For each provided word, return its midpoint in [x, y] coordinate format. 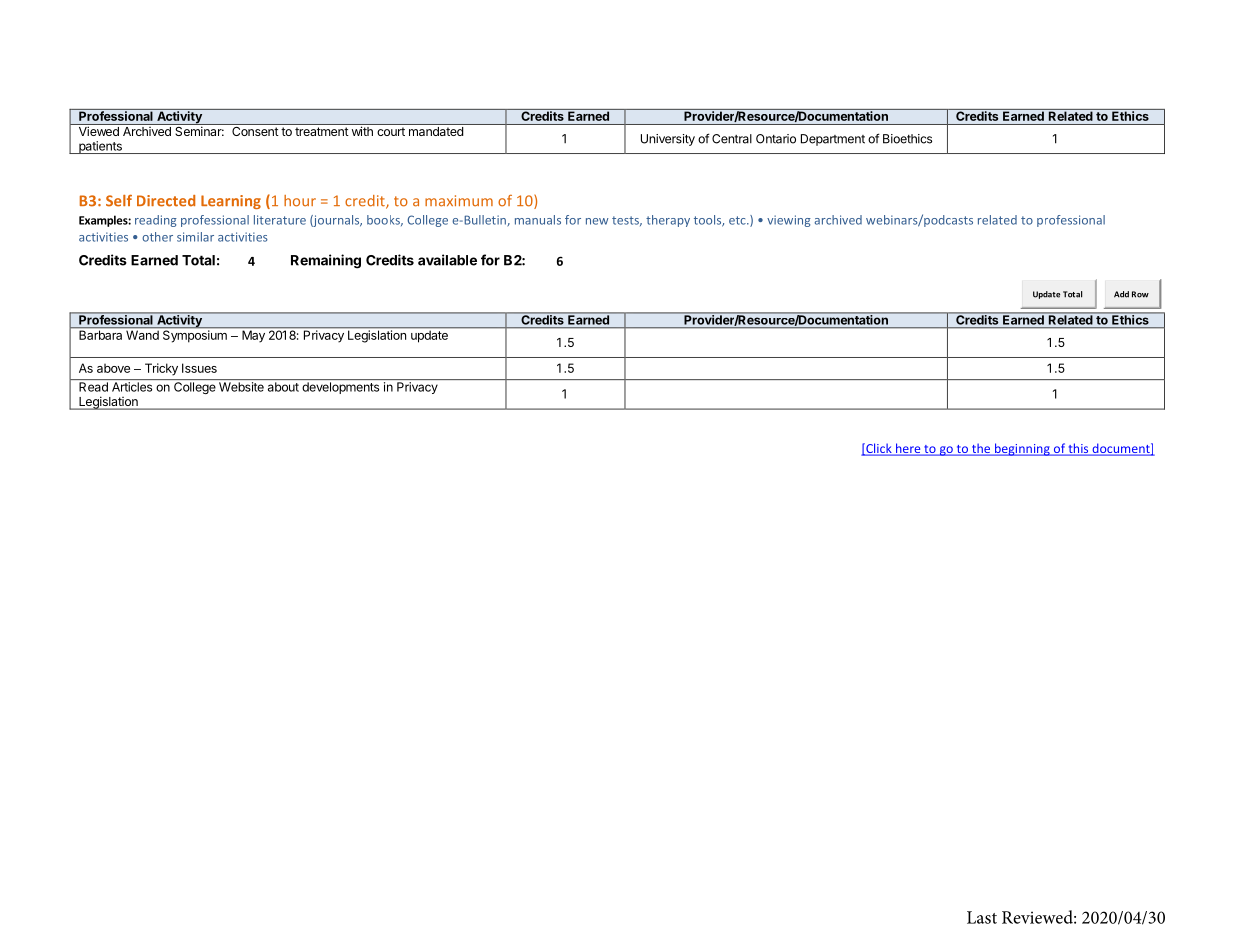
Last [982, 917]
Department [833, 140]
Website [241, 387]
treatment [321, 131]
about [283, 387]
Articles [132, 387]
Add [1121, 294]
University [668, 140]
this [1078, 449]
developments [340, 388]
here [908, 449]
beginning [1022, 449]
